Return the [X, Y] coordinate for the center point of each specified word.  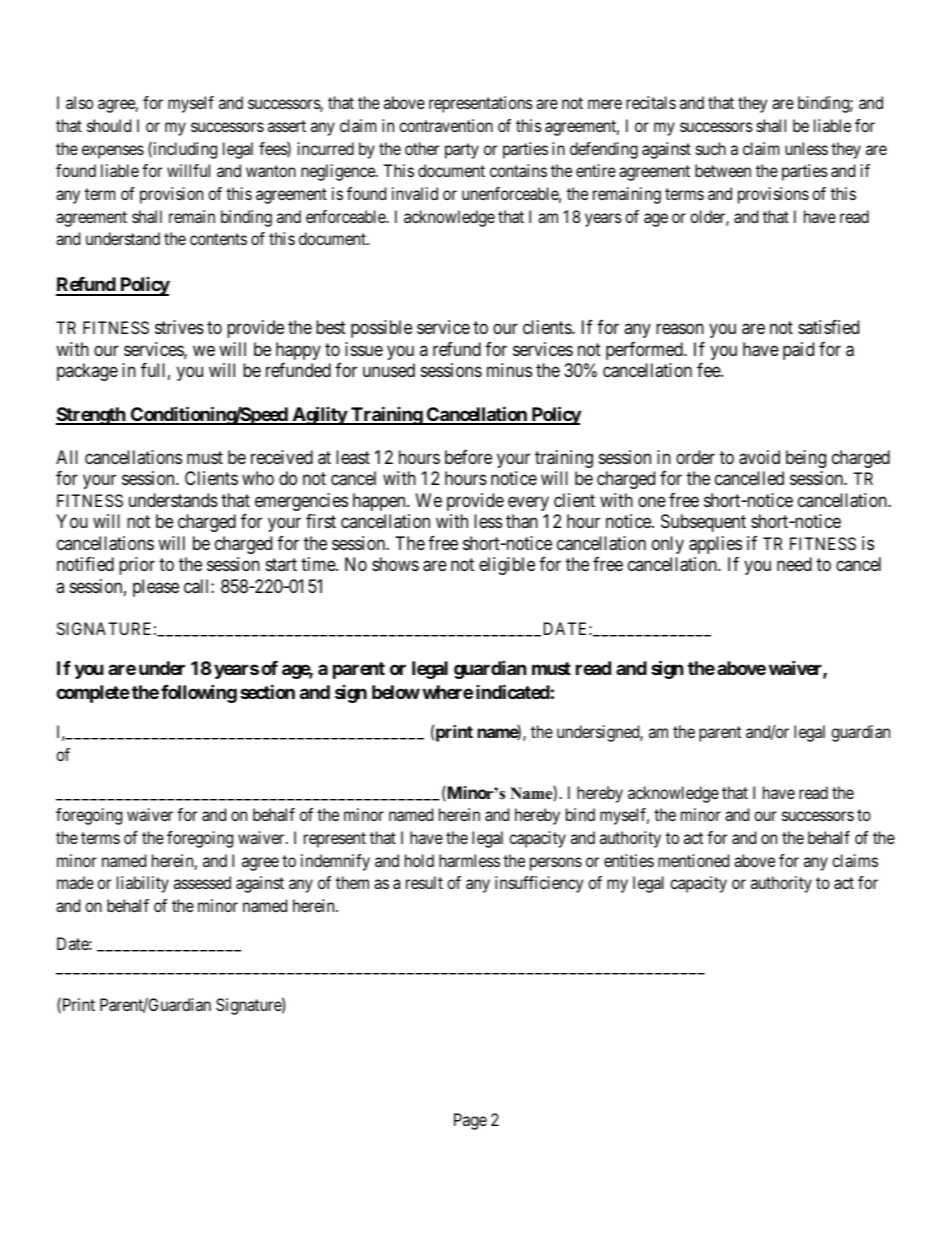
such [711, 148]
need [794, 564]
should [109, 125]
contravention [446, 125]
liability [143, 884]
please [156, 588]
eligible [507, 566]
